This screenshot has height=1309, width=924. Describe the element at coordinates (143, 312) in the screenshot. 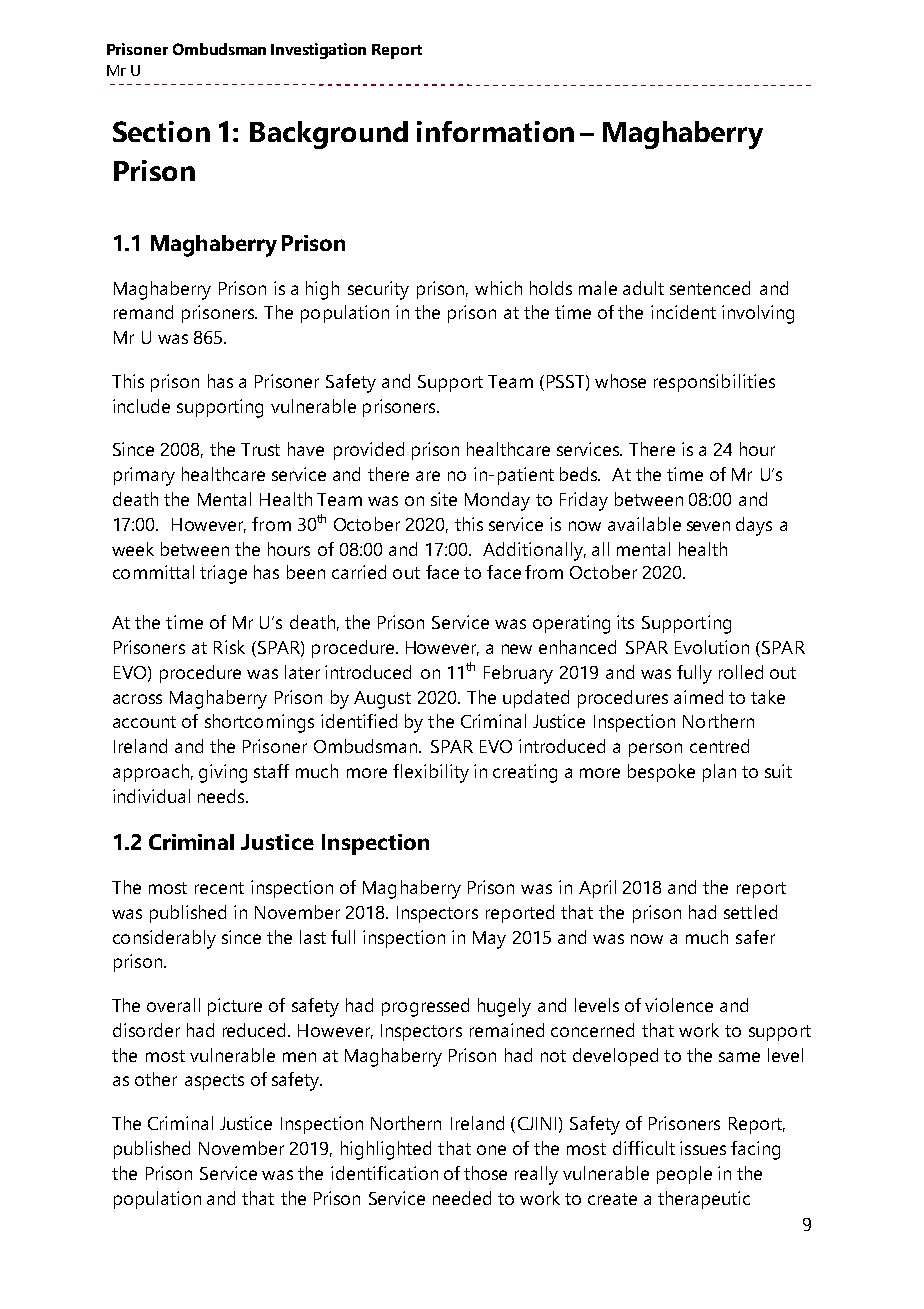

I see `remand` at that location.
